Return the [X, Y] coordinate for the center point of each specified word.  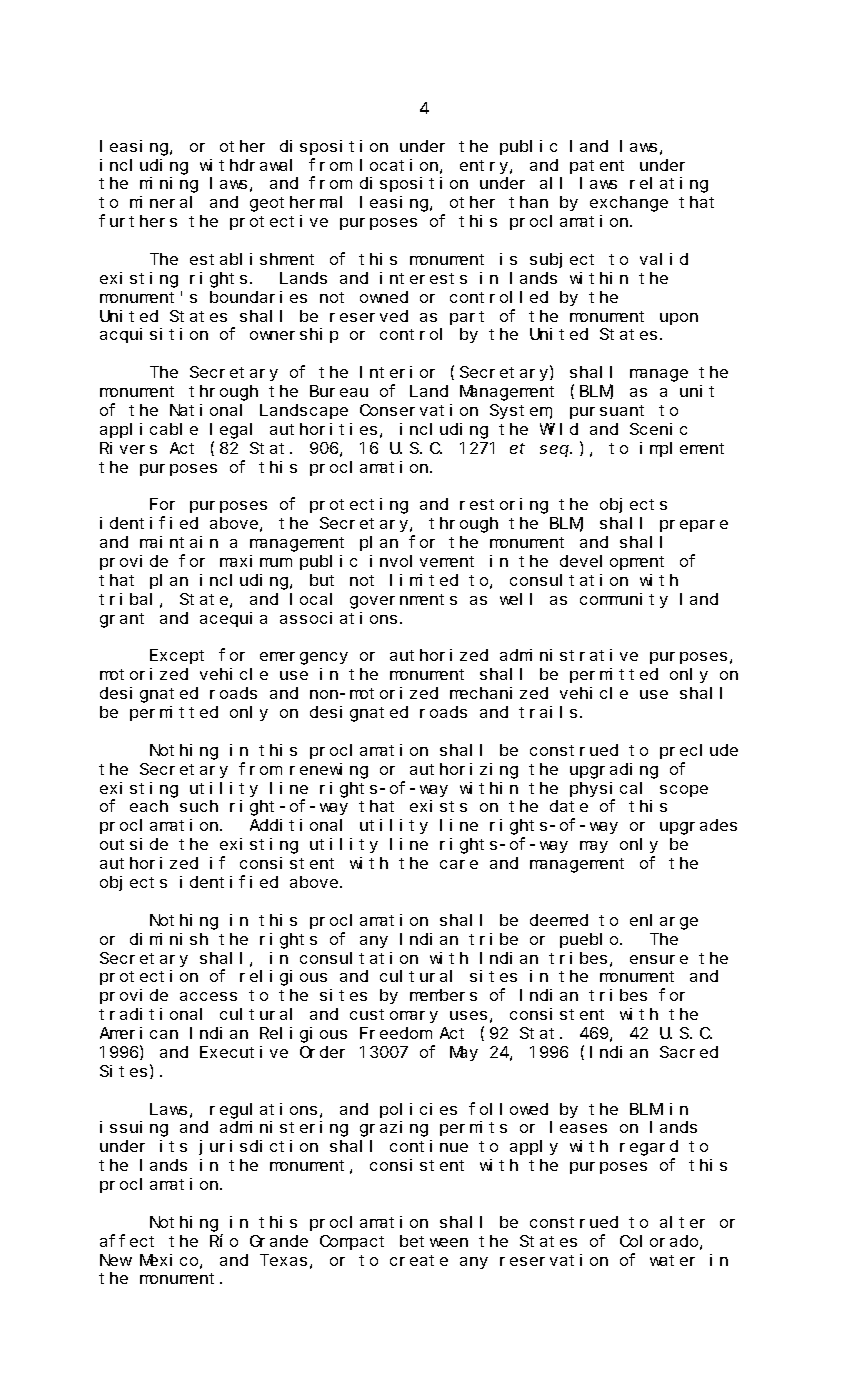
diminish [169, 939]
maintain [179, 542]
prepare [694, 526]
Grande [279, 1241]
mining [169, 185]
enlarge [664, 922]
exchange [629, 204]
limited [424, 580]
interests [423, 278]
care [459, 864]
